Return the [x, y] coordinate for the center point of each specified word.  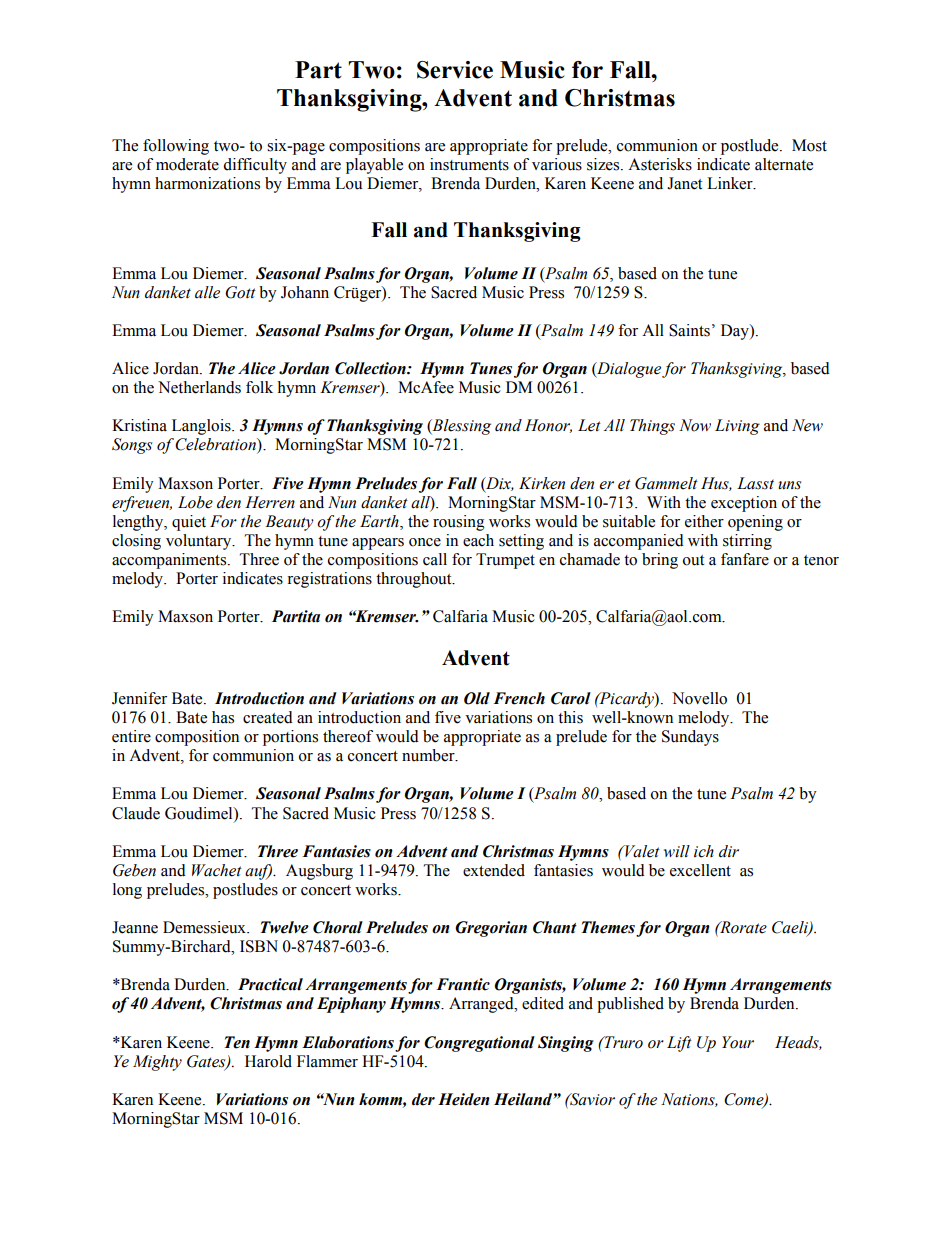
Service [455, 70]
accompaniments [170, 561]
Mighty [157, 1063]
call [435, 559]
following [176, 147]
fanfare [745, 559]
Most [809, 145]
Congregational [479, 1044]
